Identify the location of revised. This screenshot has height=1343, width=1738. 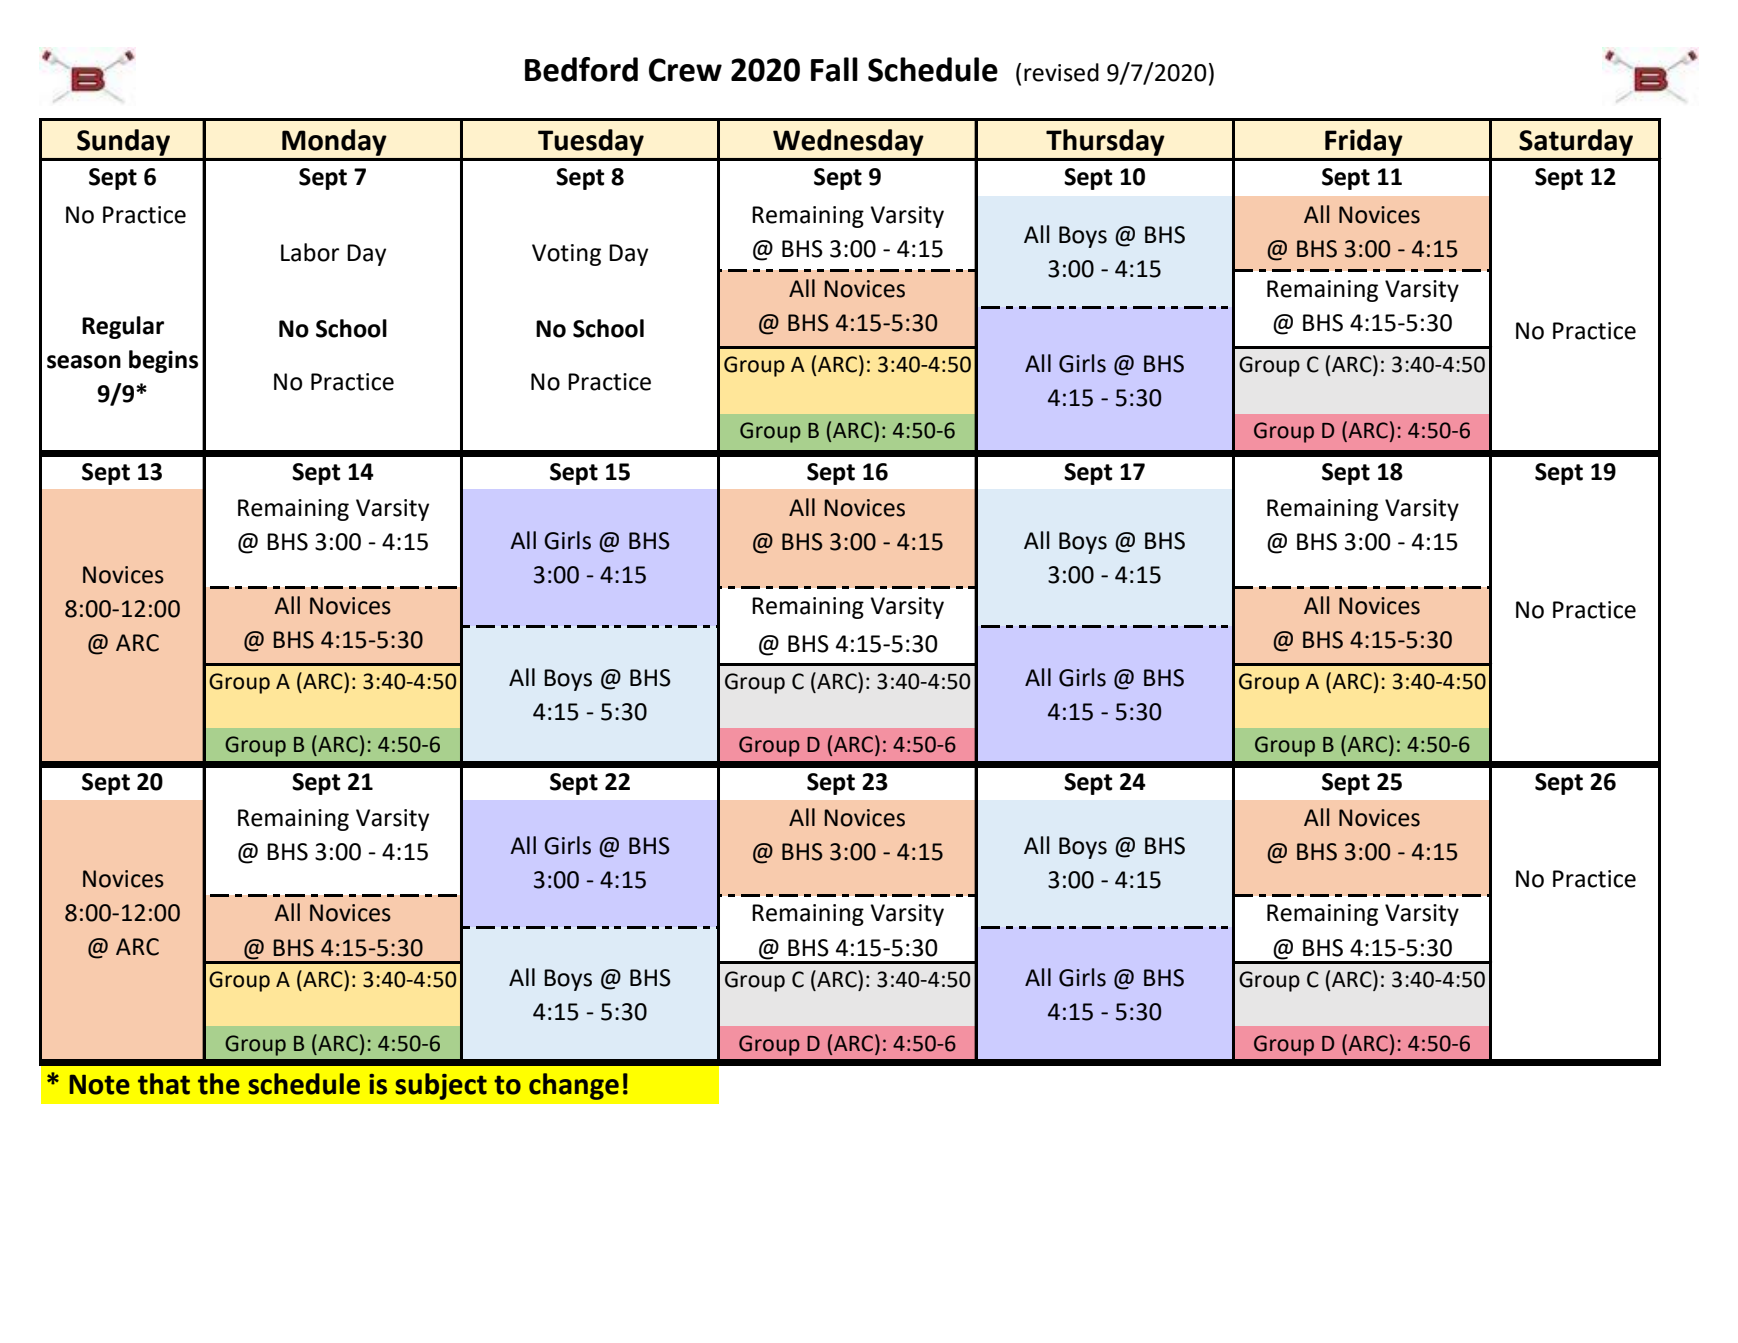
(1061, 72).
